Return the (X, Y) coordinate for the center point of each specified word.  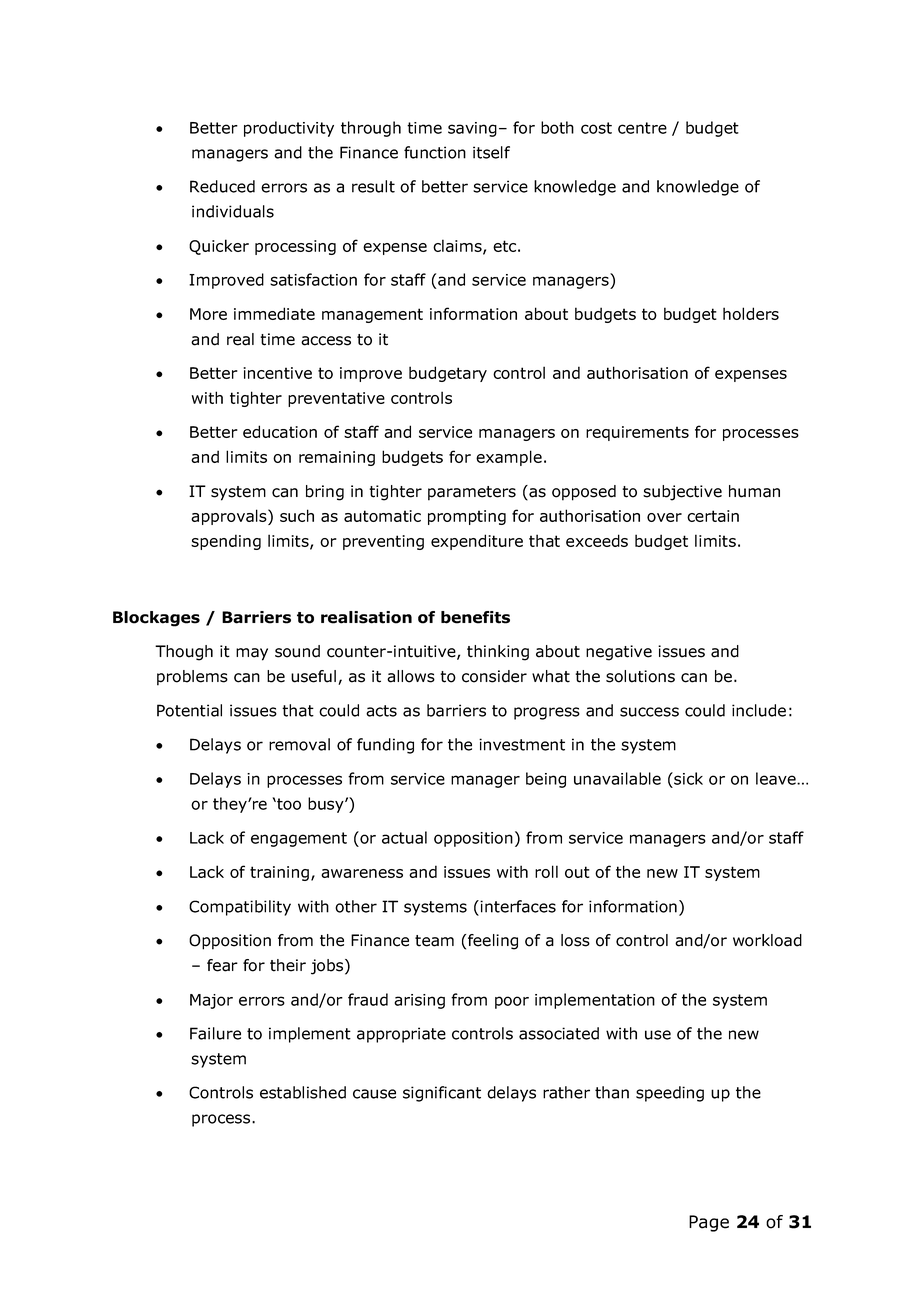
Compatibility (240, 908)
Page (709, 1223)
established (303, 1092)
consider (494, 676)
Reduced (222, 186)
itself (491, 152)
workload (767, 940)
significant (442, 1094)
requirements (637, 433)
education (280, 431)
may (252, 654)
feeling (493, 942)
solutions (640, 676)
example (509, 458)
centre (642, 128)
